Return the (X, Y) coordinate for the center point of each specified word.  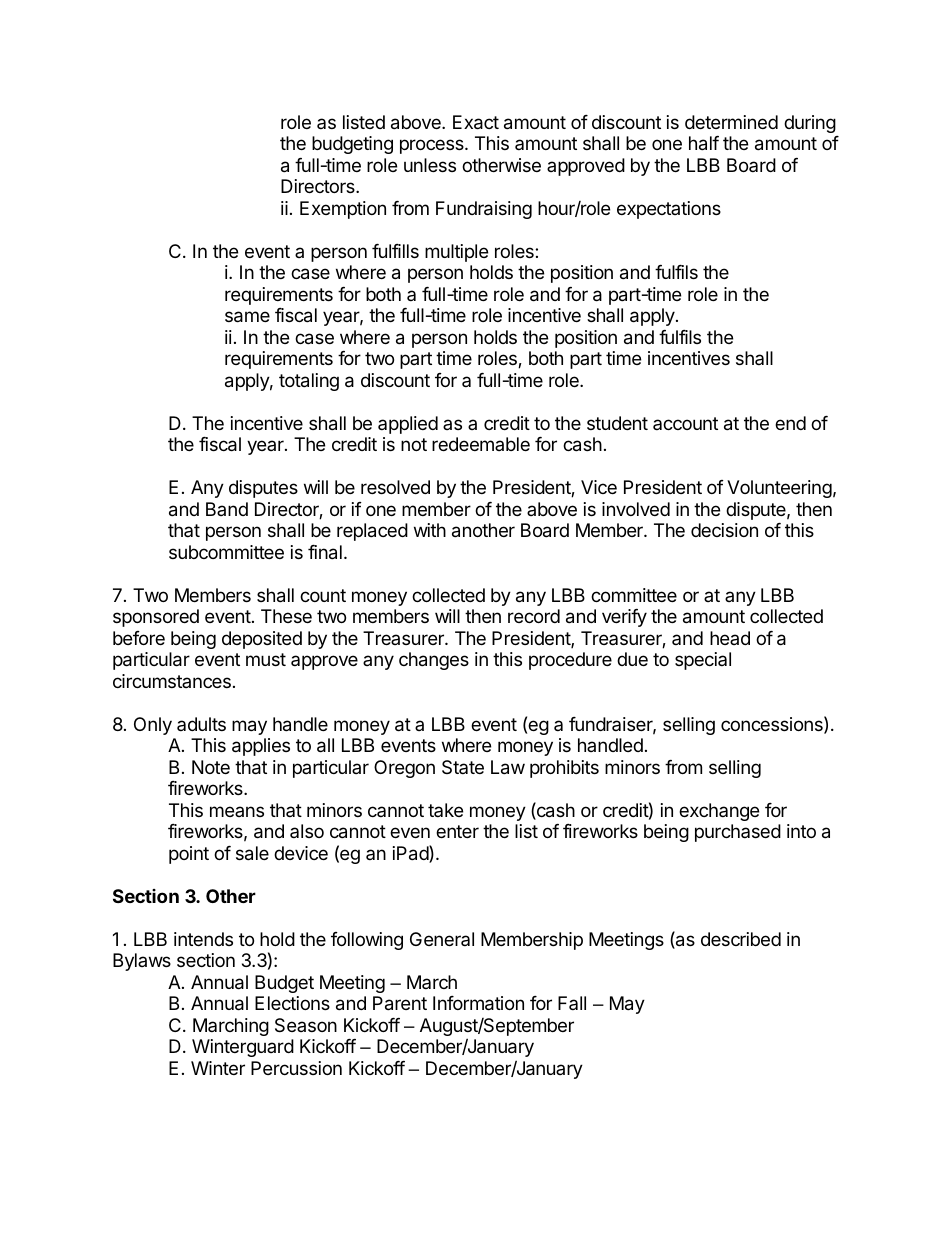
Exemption (343, 210)
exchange (719, 812)
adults (201, 724)
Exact (476, 122)
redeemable (481, 444)
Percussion (296, 1068)
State (463, 767)
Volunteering (779, 489)
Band (227, 509)
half (704, 143)
